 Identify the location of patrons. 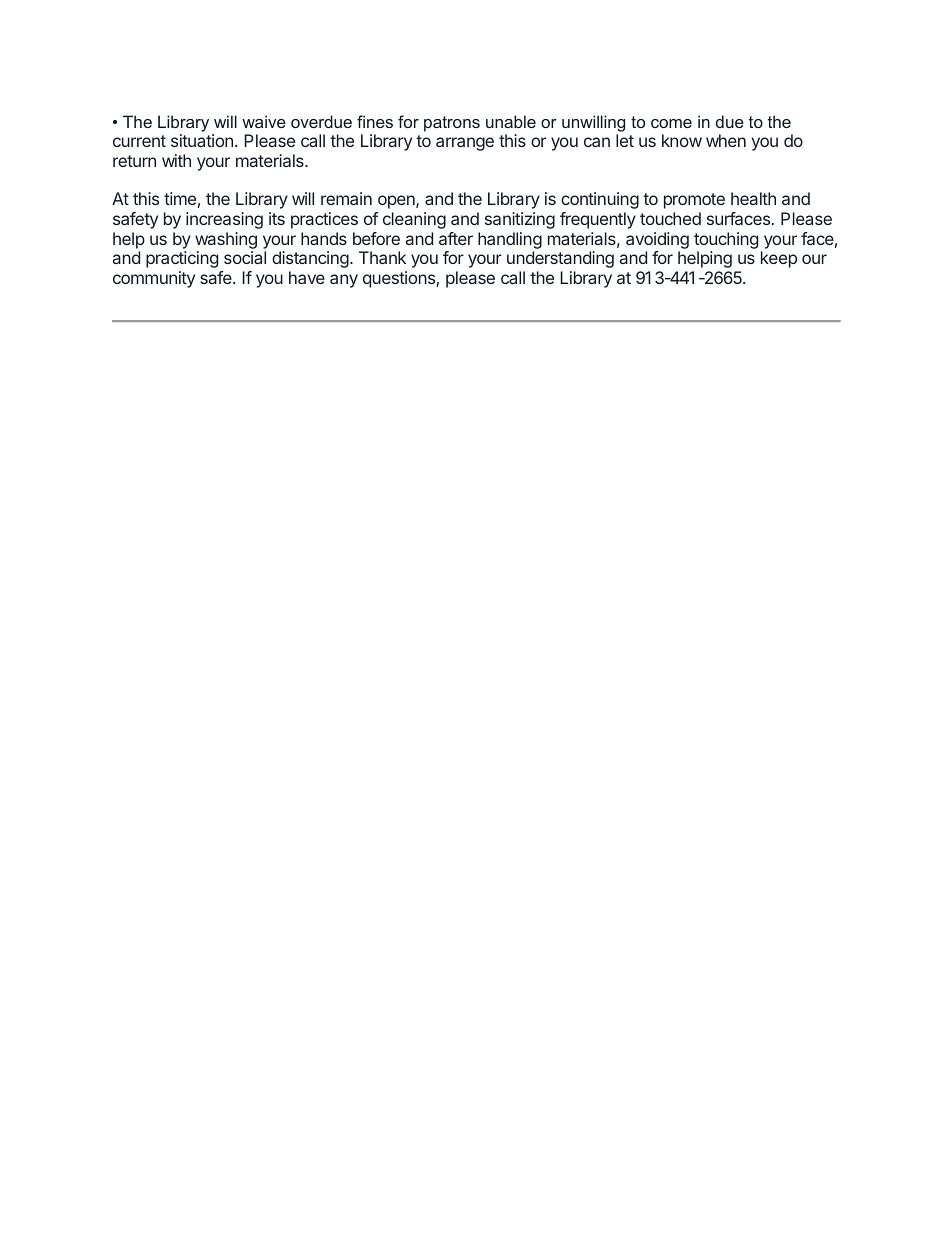
(452, 124).
